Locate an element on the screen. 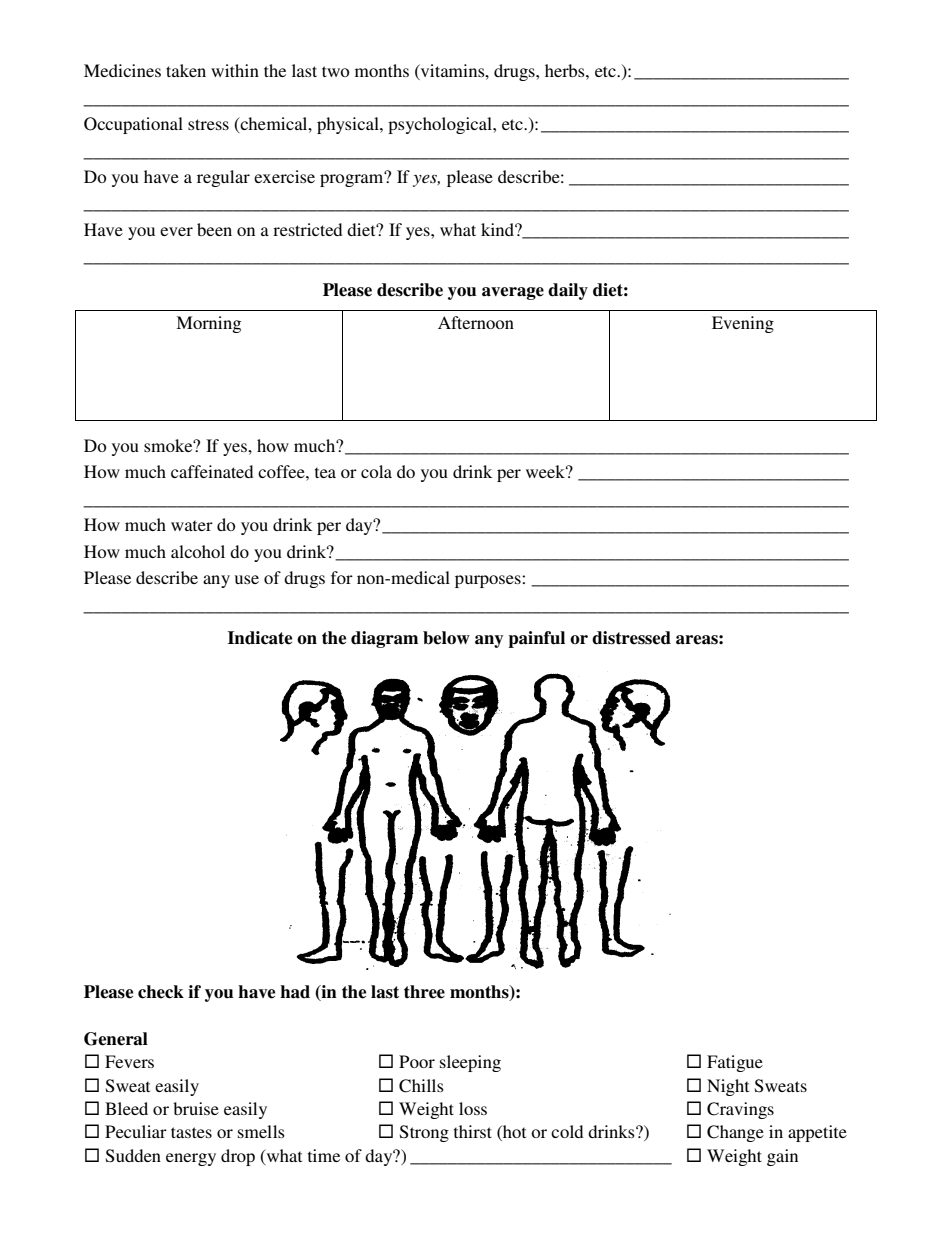 The height and width of the screenshot is (1233, 952). taken is located at coordinates (186, 70).
